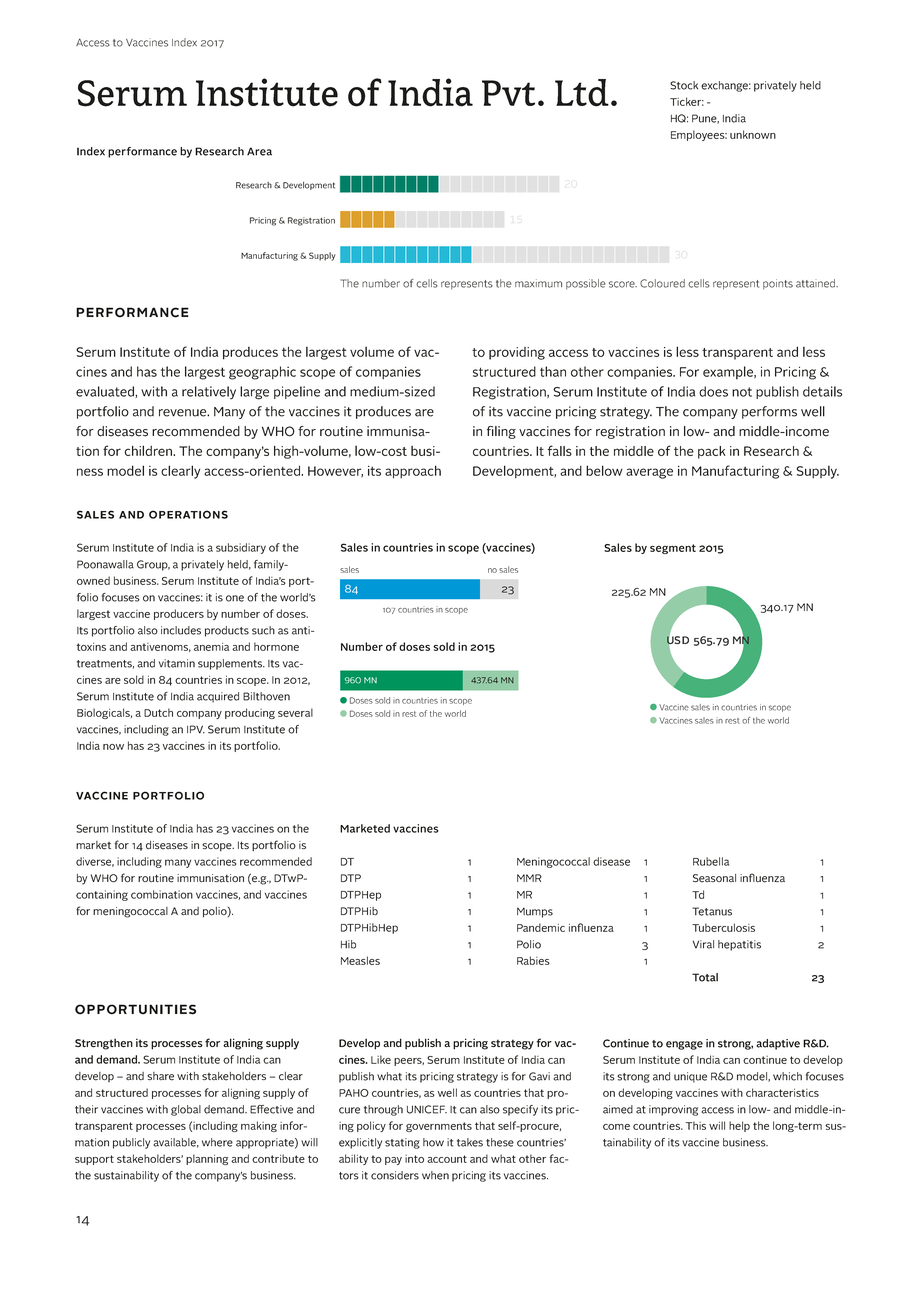 The height and width of the page is (1308, 924). Describe the element at coordinates (529, 878) in the page. I see `MMR` at that location.
